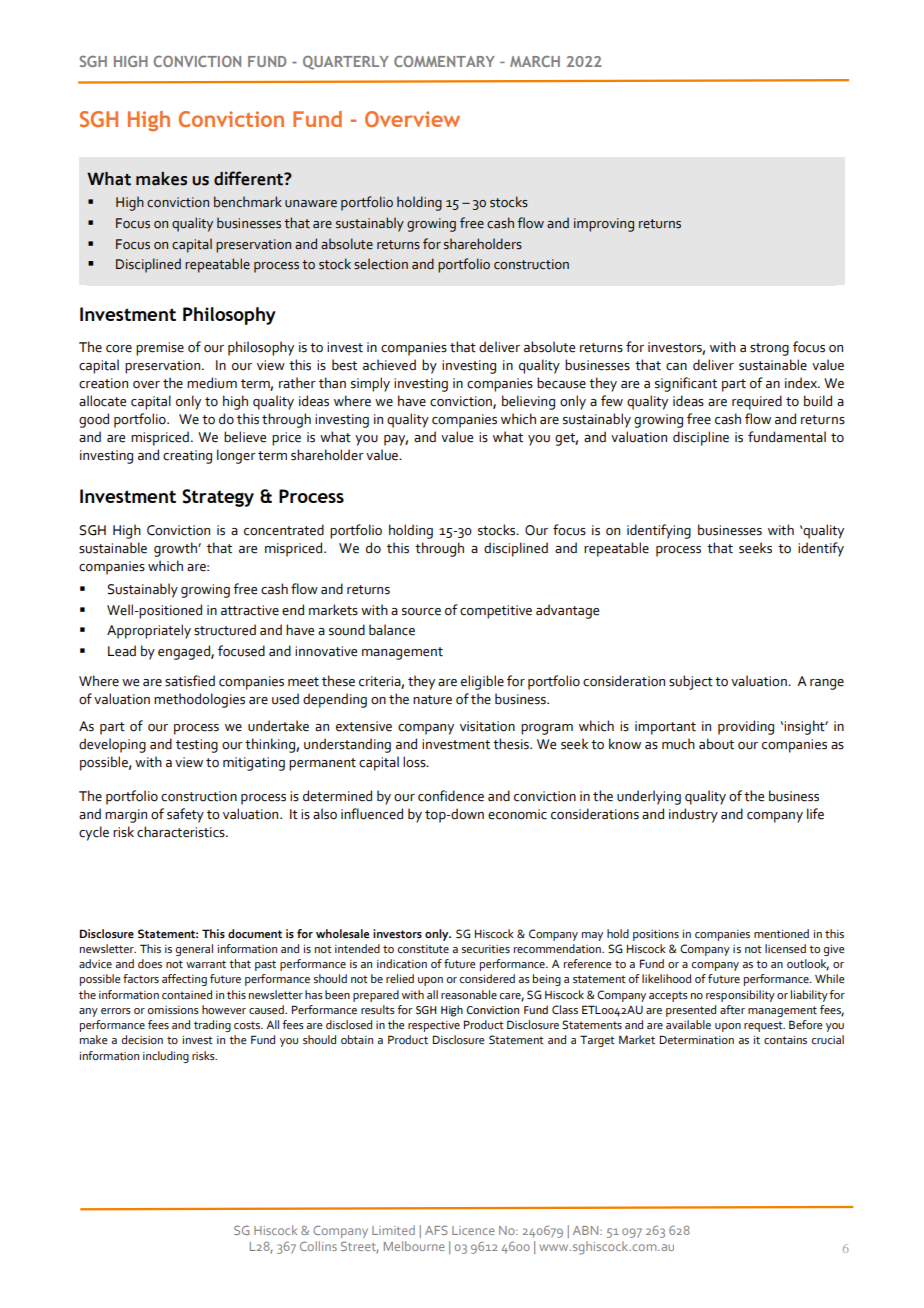 The image size is (924, 1308). Describe the element at coordinates (318, 1246) in the screenshot. I see `Collins` at that location.
